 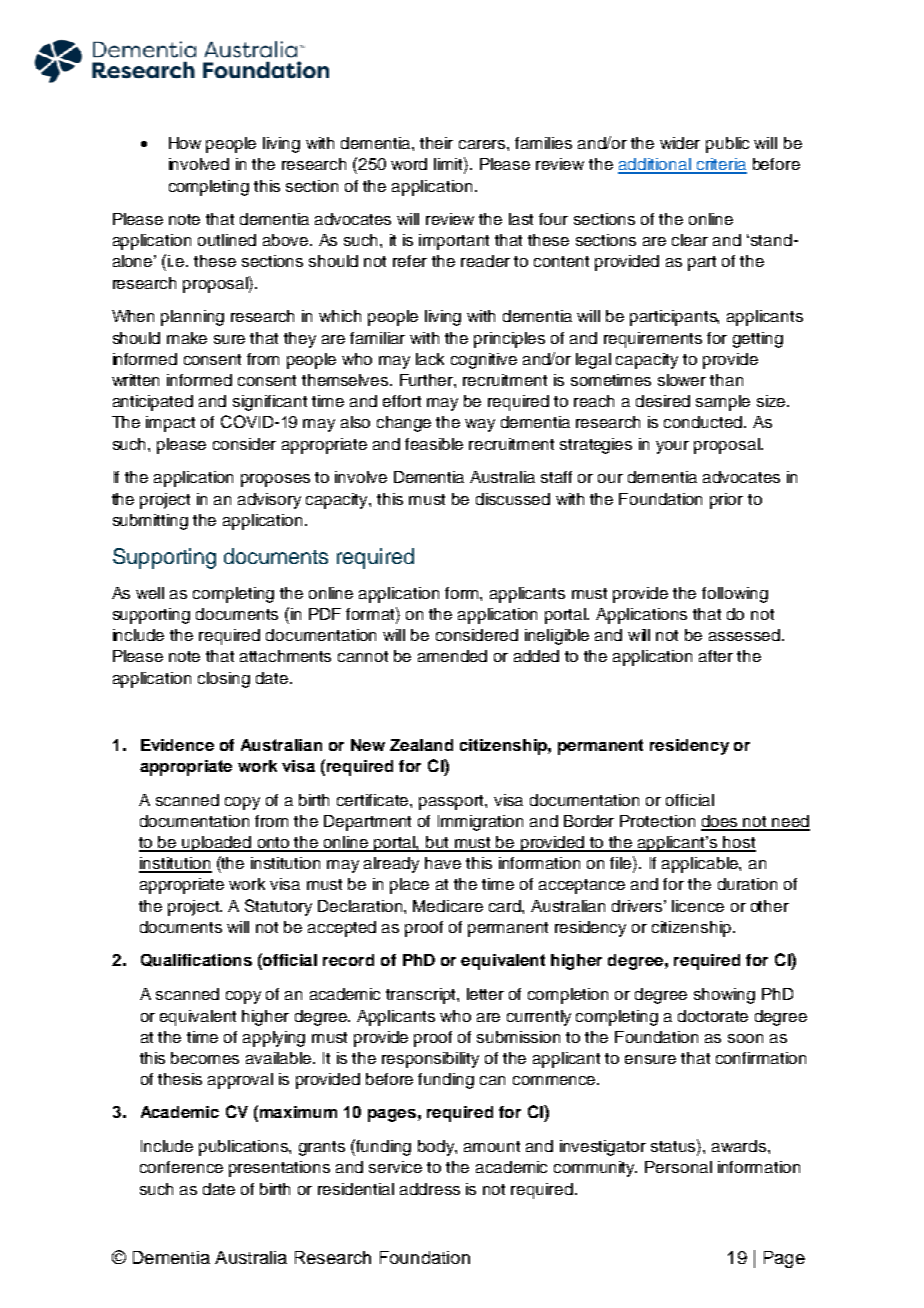 What do you see at coordinates (726, 501) in the screenshot?
I see `prior` at bounding box center [726, 501].
